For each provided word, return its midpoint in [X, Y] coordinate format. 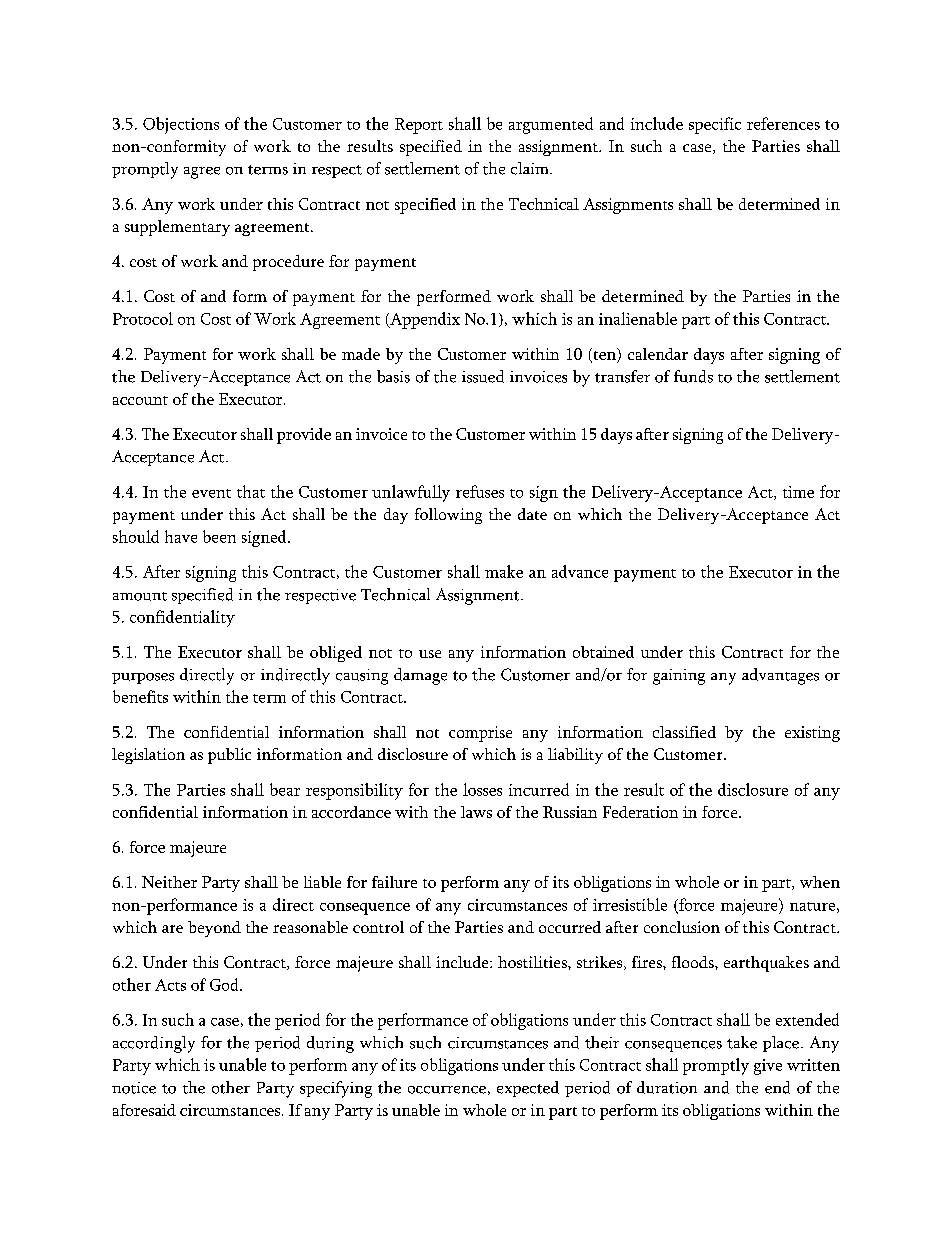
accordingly [154, 1044]
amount [140, 596]
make [504, 571]
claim [531, 168]
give [768, 1067]
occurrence [447, 1090]
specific [715, 125]
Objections [181, 125]
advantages [780, 676]
